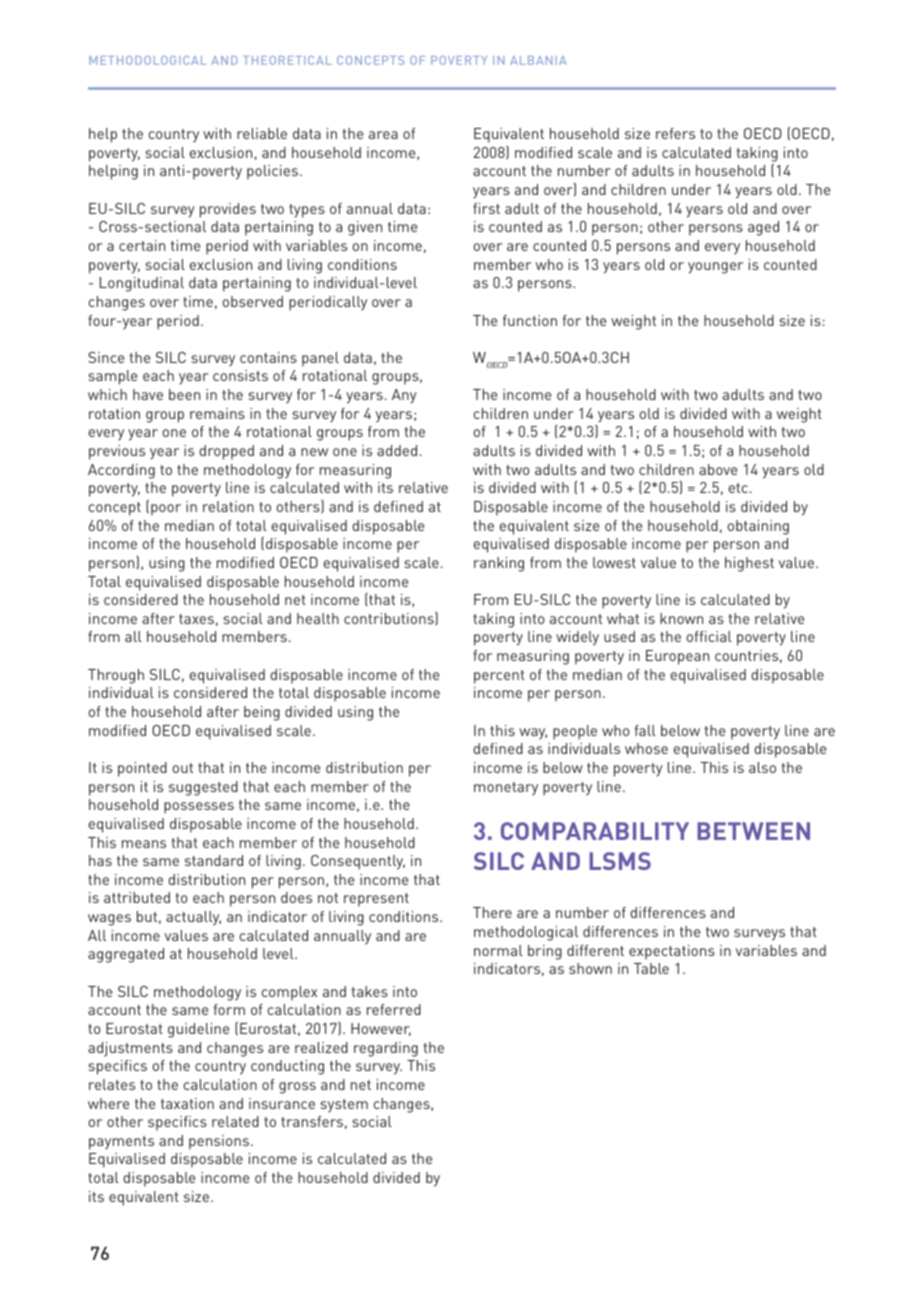  I want to click on refers, so click(675, 133).
